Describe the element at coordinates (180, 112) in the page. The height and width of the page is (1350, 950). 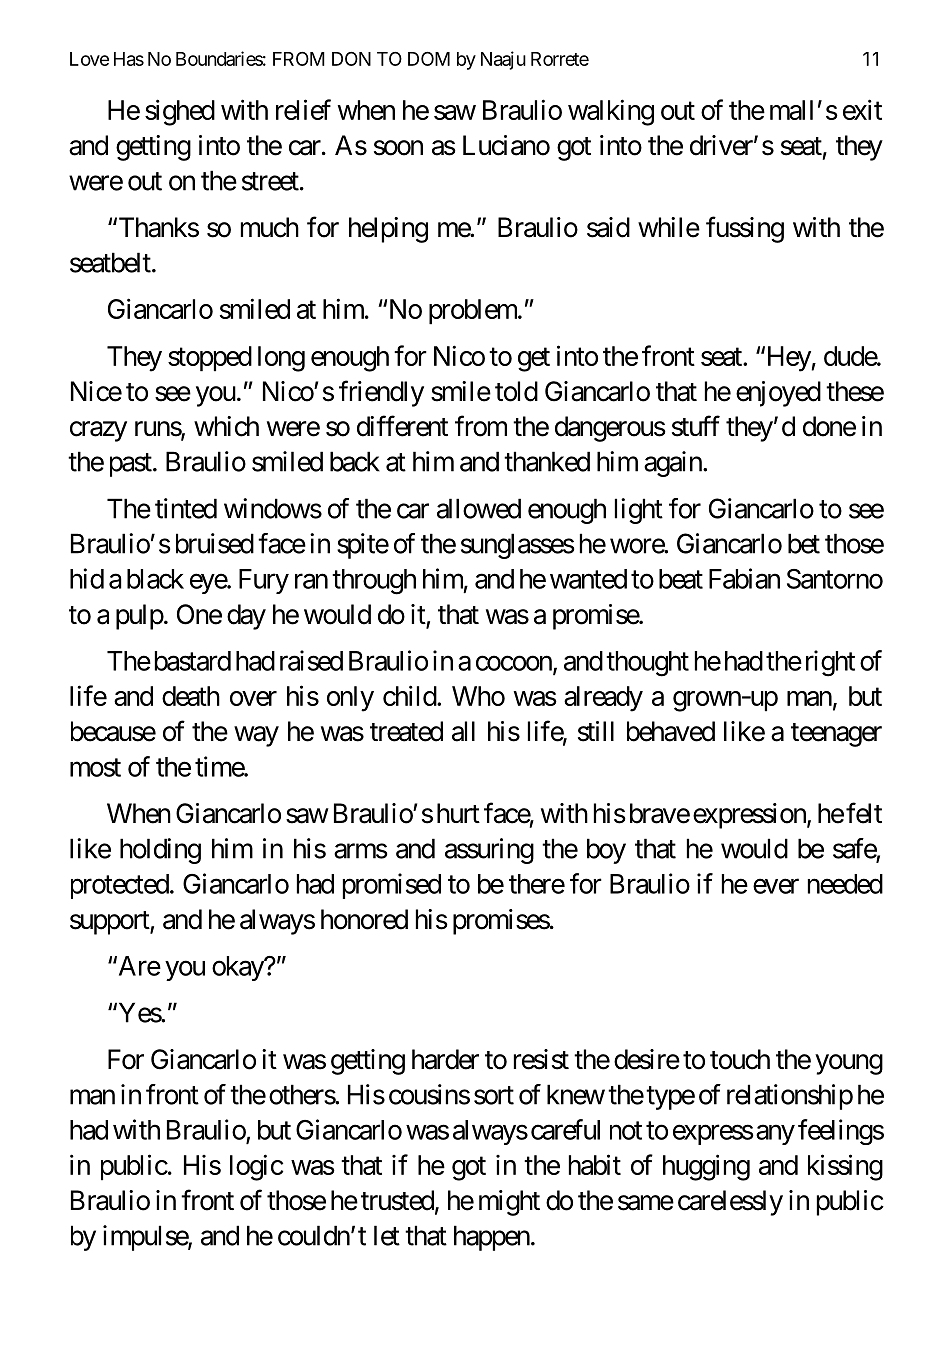
I see `sighed` at that location.
